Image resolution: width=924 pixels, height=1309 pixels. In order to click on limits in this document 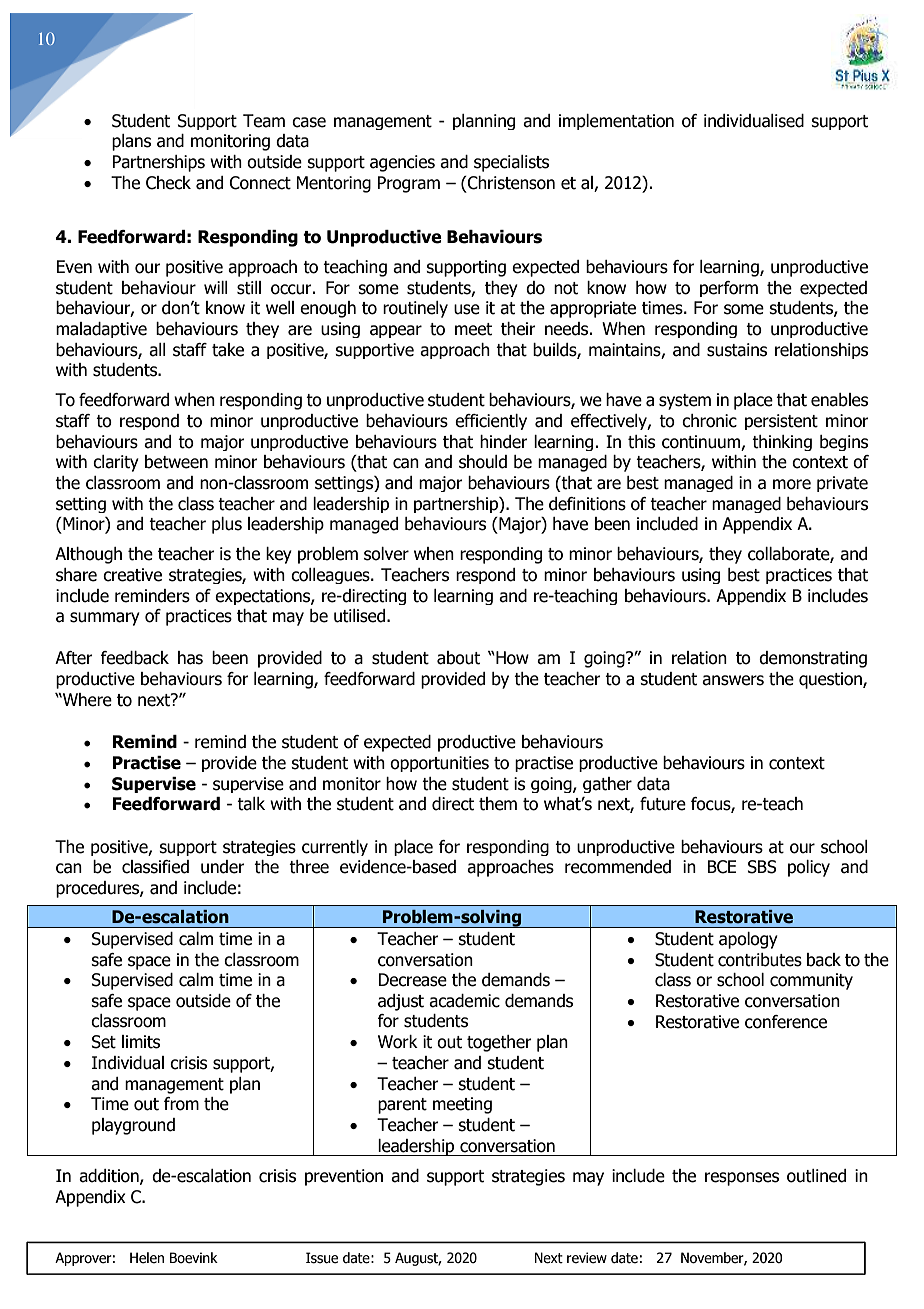, I will do `click(141, 1042)`.
